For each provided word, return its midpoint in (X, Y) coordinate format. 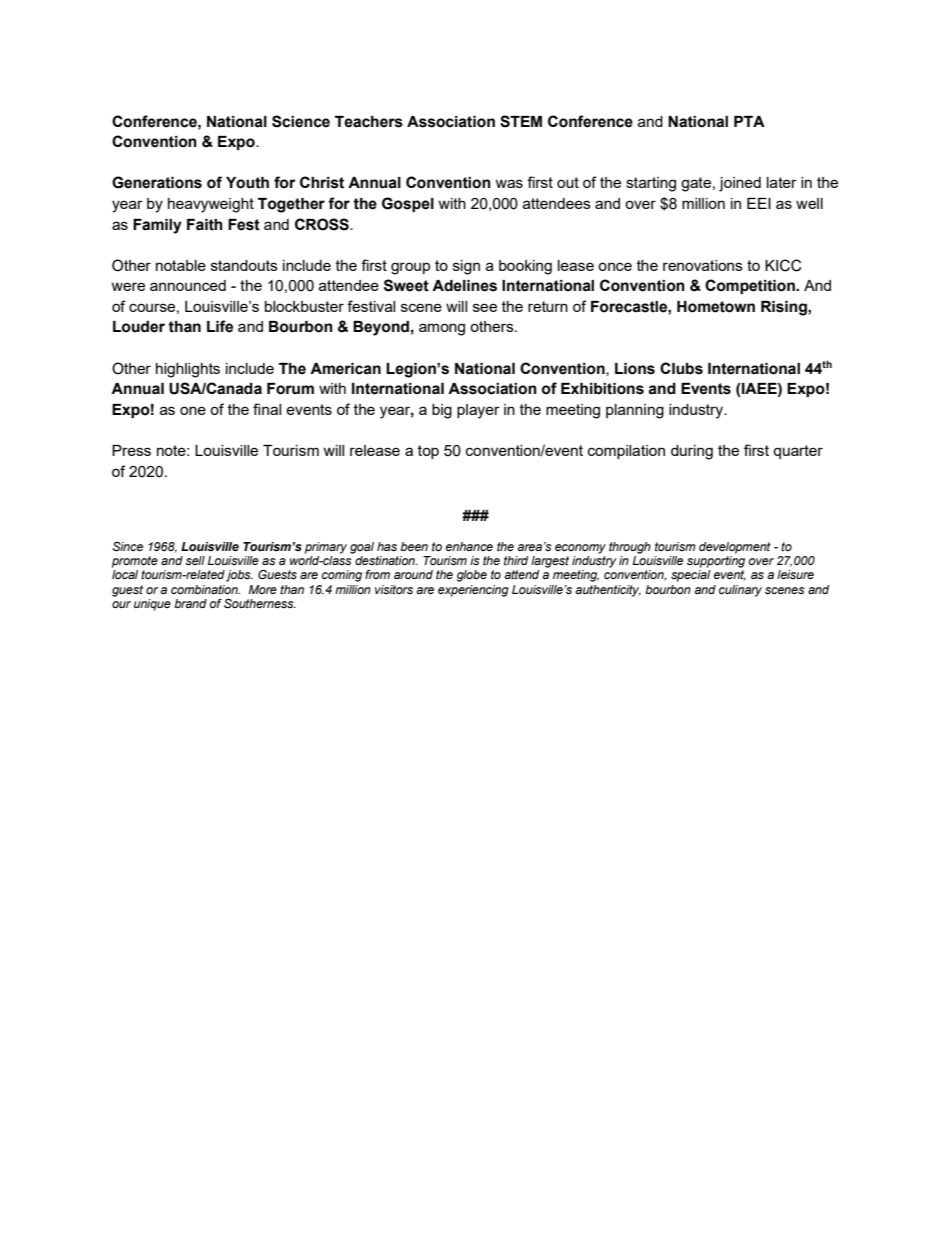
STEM (521, 121)
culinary (740, 591)
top (428, 452)
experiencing (473, 591)
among (442, 329)
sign (466, 267)
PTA (749, 121)
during (692, 452)
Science (301, 121)
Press (131, 450)
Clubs (681, 368)
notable (181, 265)
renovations (703, 265)
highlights (188, 370)
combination (205, 589)
